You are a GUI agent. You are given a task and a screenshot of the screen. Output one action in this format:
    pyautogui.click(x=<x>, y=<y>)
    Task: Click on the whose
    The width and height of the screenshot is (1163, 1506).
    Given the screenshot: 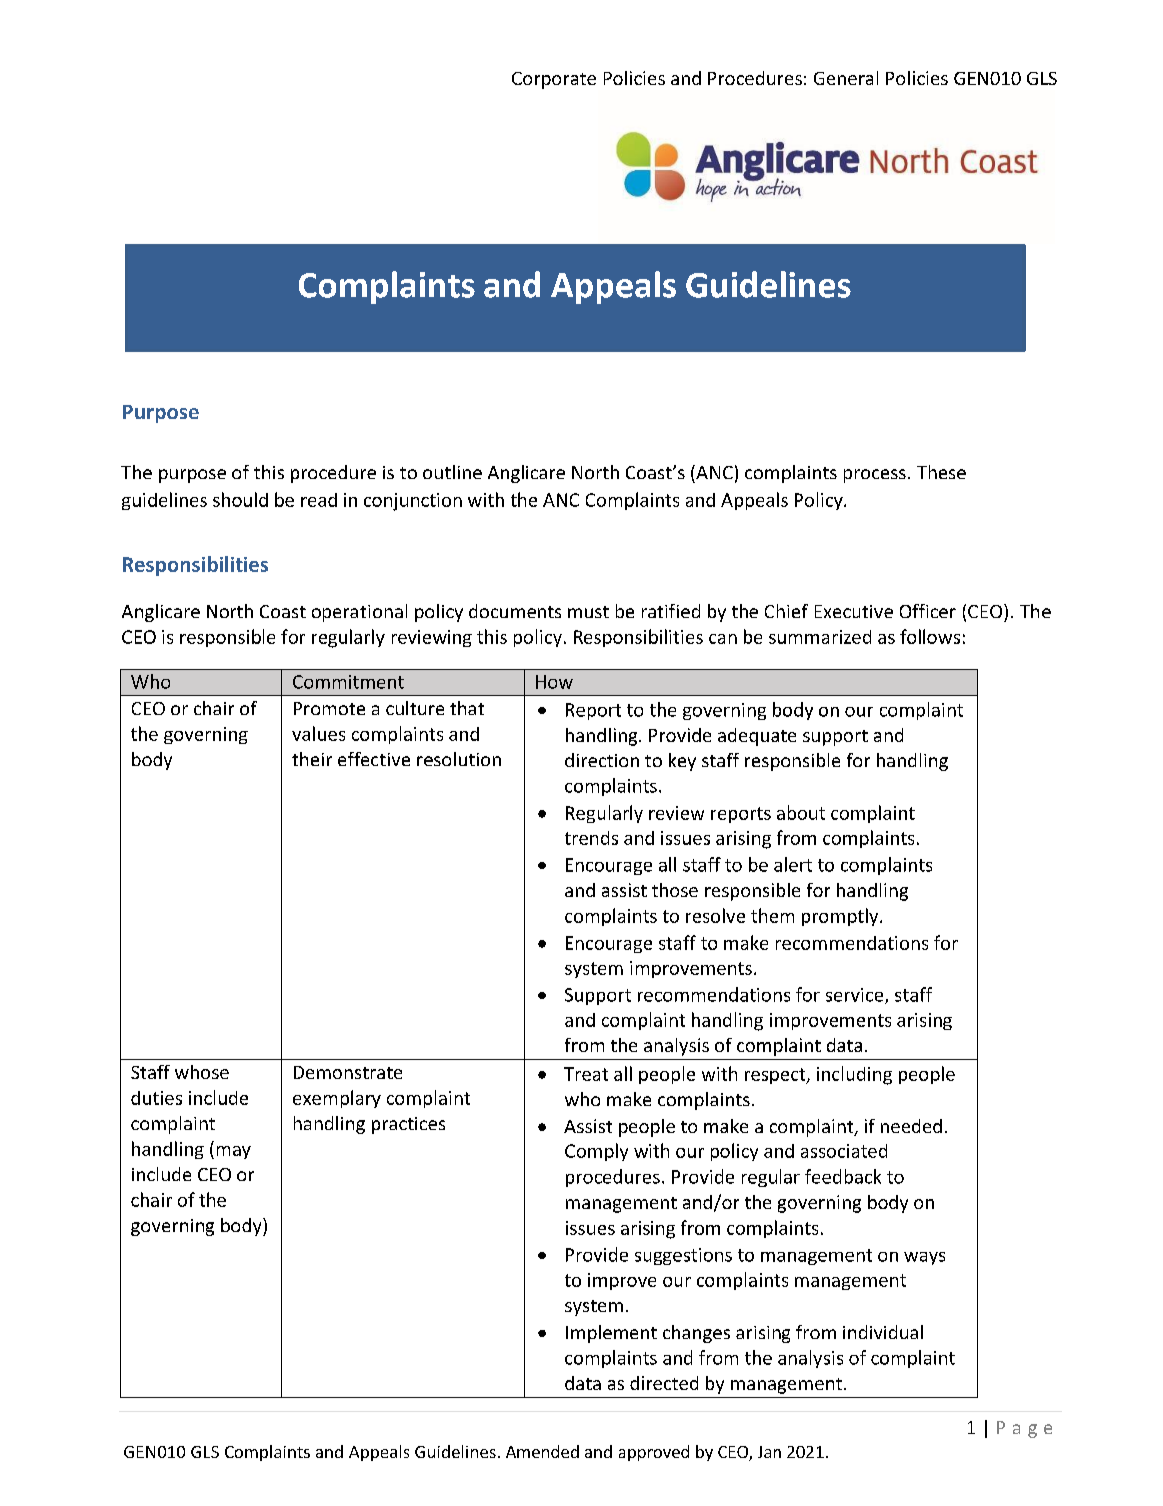 What is the action you would take?
    pyautogui.click(x=202, y=1072)
